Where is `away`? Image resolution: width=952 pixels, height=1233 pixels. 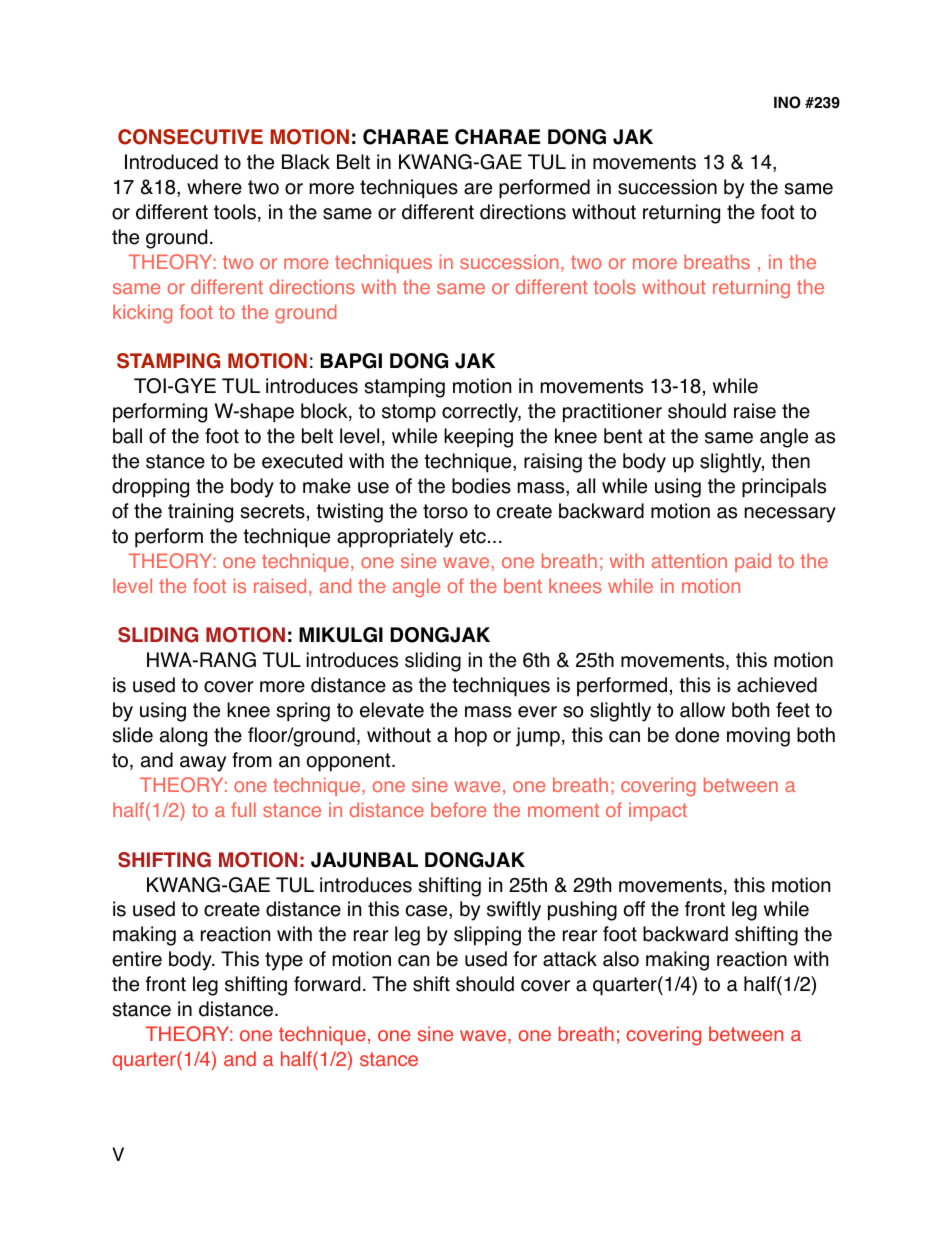
away is located at coordinates (203, 764).
